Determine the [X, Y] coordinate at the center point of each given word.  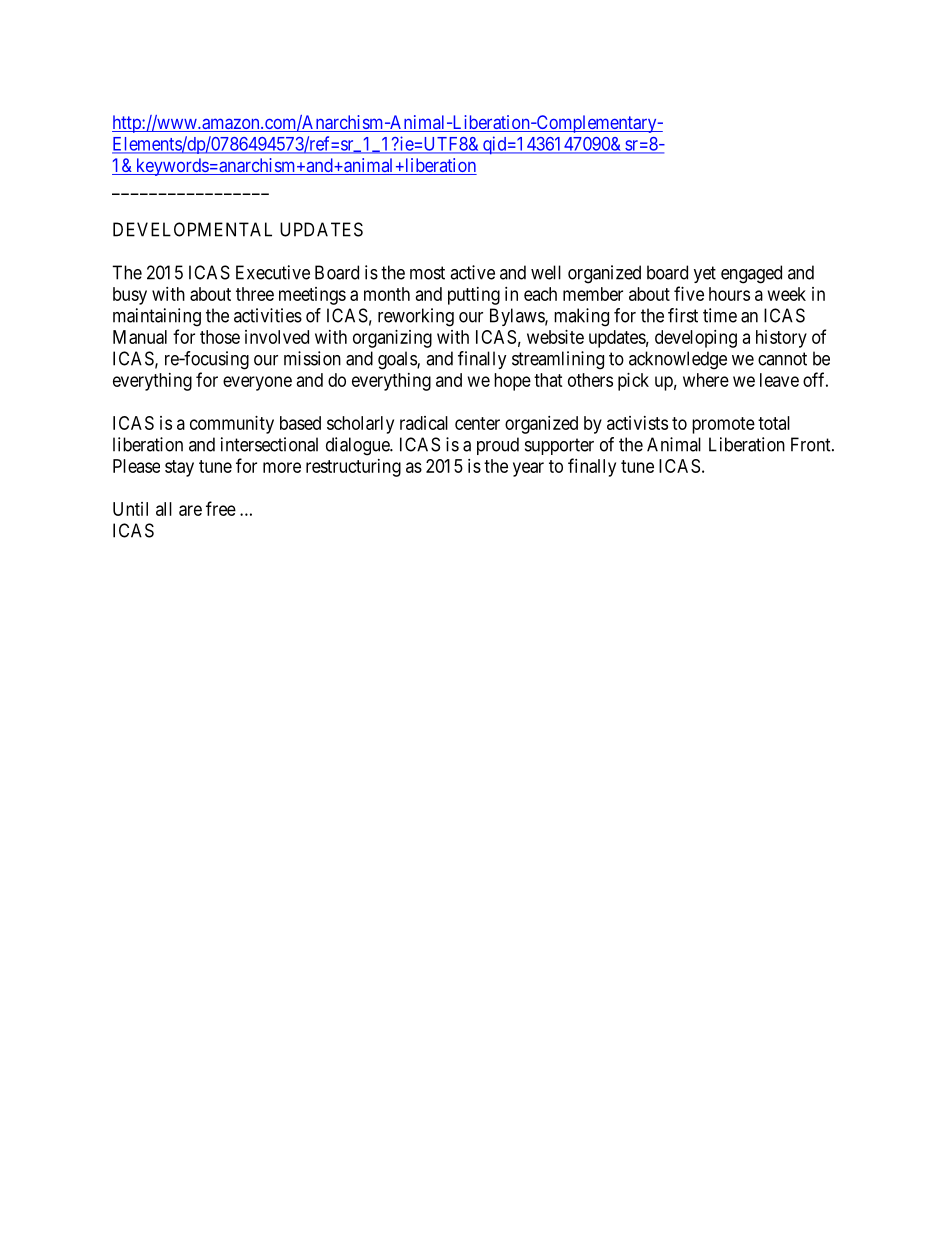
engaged [751, 274]
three [255, 294]
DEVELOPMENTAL [192, 229]
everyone [257, 383]
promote [723, 425]
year [528, 469]
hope [512, 382]
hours [729, 294]
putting [474, 296]
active [472, 272]
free [221, 508]
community [232, 425]
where [706, 380]
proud [498, 446]
